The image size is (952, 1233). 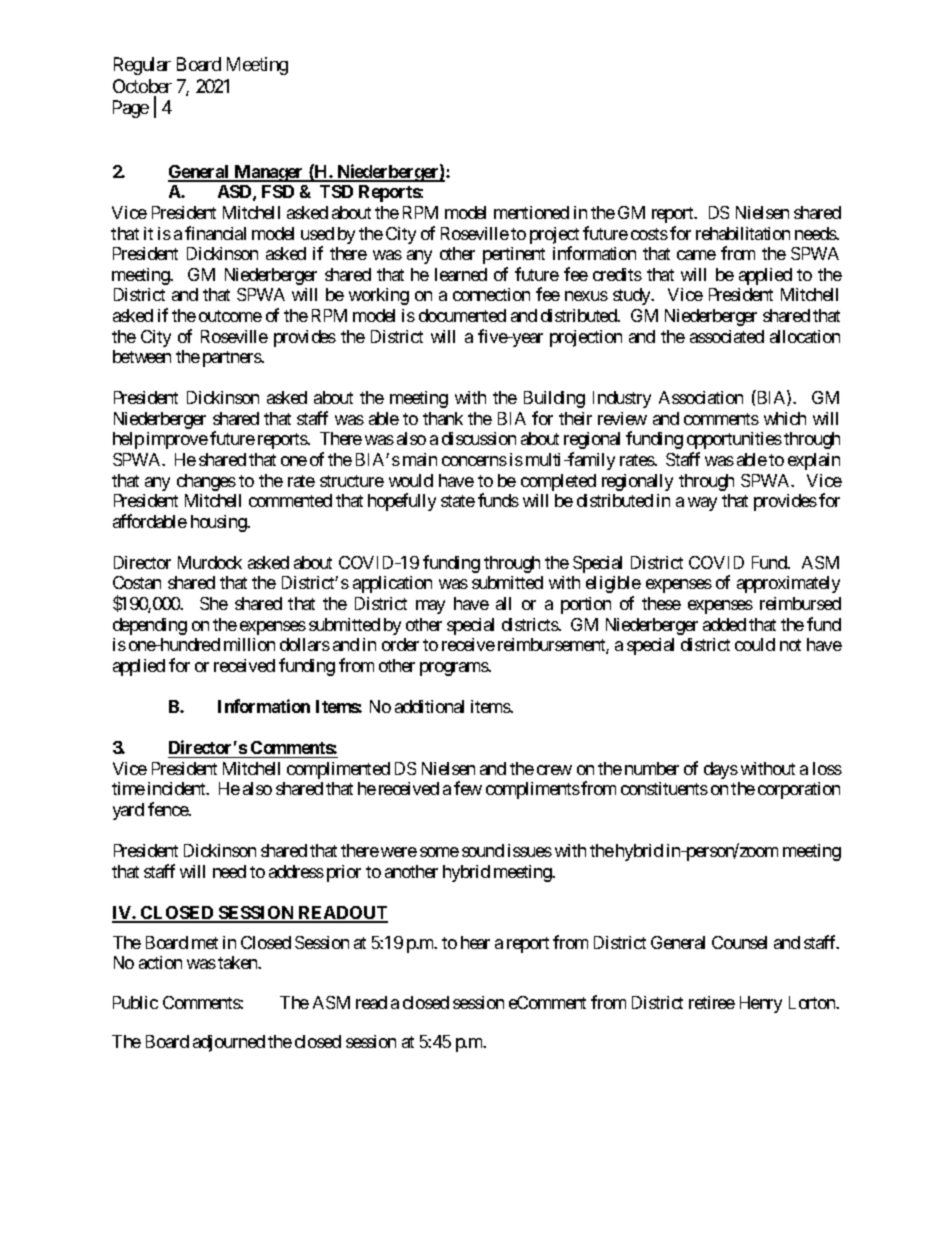 I want to click on added, so click(x=724, y=624).
